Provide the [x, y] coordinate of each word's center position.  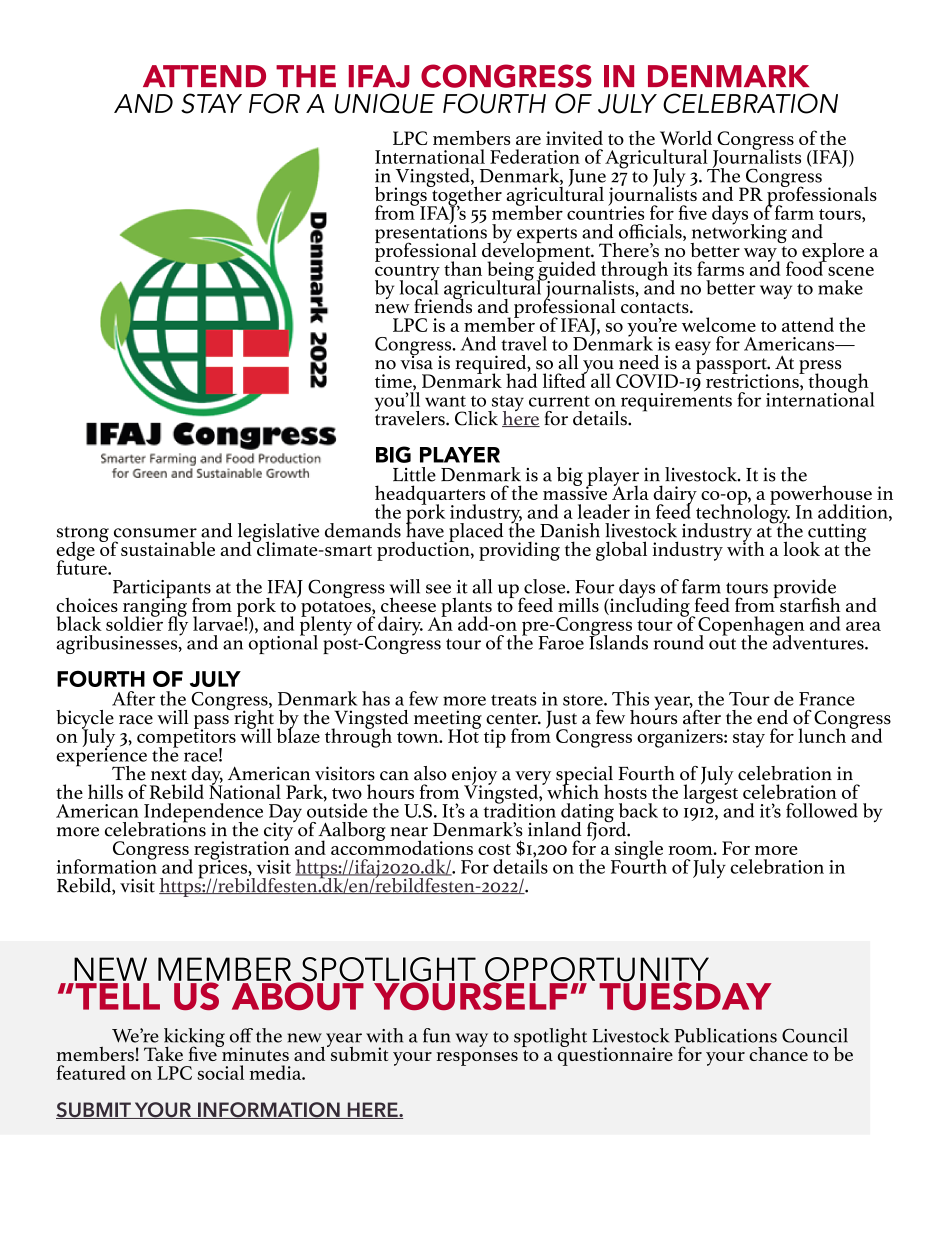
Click [476, 418]
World [686, 137]
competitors [186, 738]
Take [163, 1053]
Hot [464, 735]
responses [477, 1059]
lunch [822, 735]
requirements [676, 401]
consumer [155, 533]
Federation [535, 156]
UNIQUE [385, 103]
